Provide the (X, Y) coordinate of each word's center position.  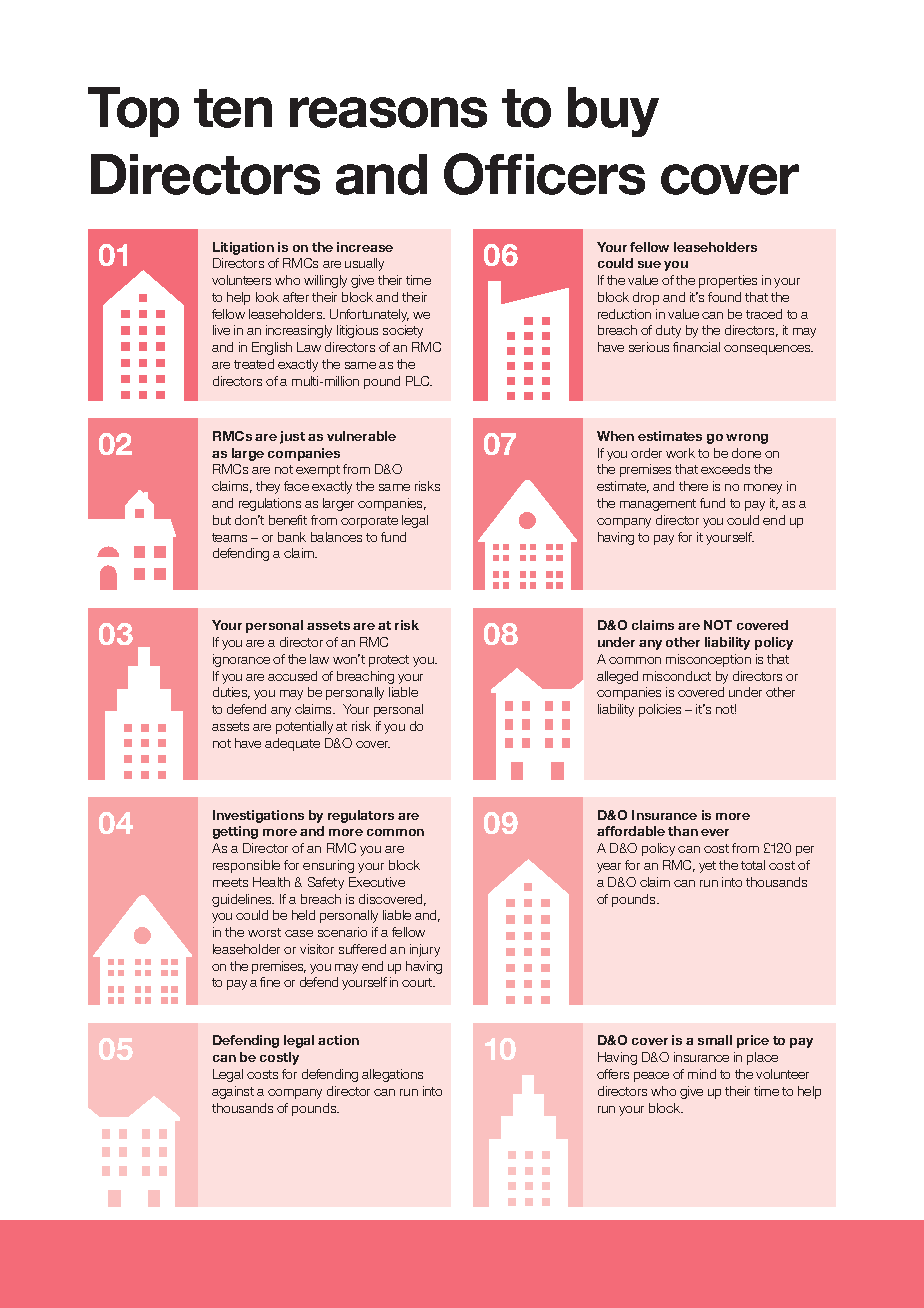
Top (133, 112)
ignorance (241, 660)
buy (613, 112)
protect (389, 661)
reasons (388, 112)
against (233, 1092)
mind (702, 1074)
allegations (392, 1075)
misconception (708, 660)
